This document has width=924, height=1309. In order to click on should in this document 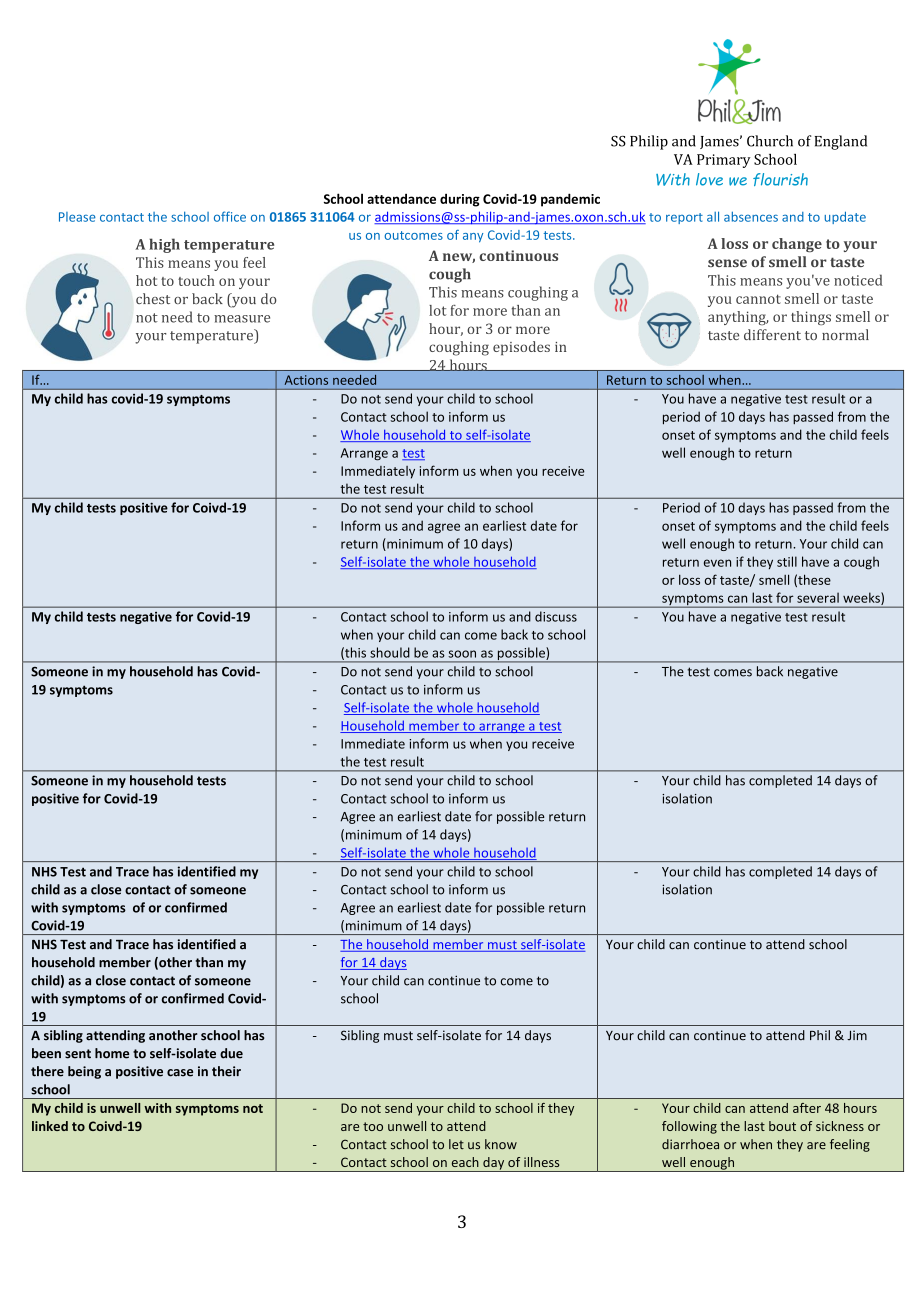, I will do `click(390, 652)`.
